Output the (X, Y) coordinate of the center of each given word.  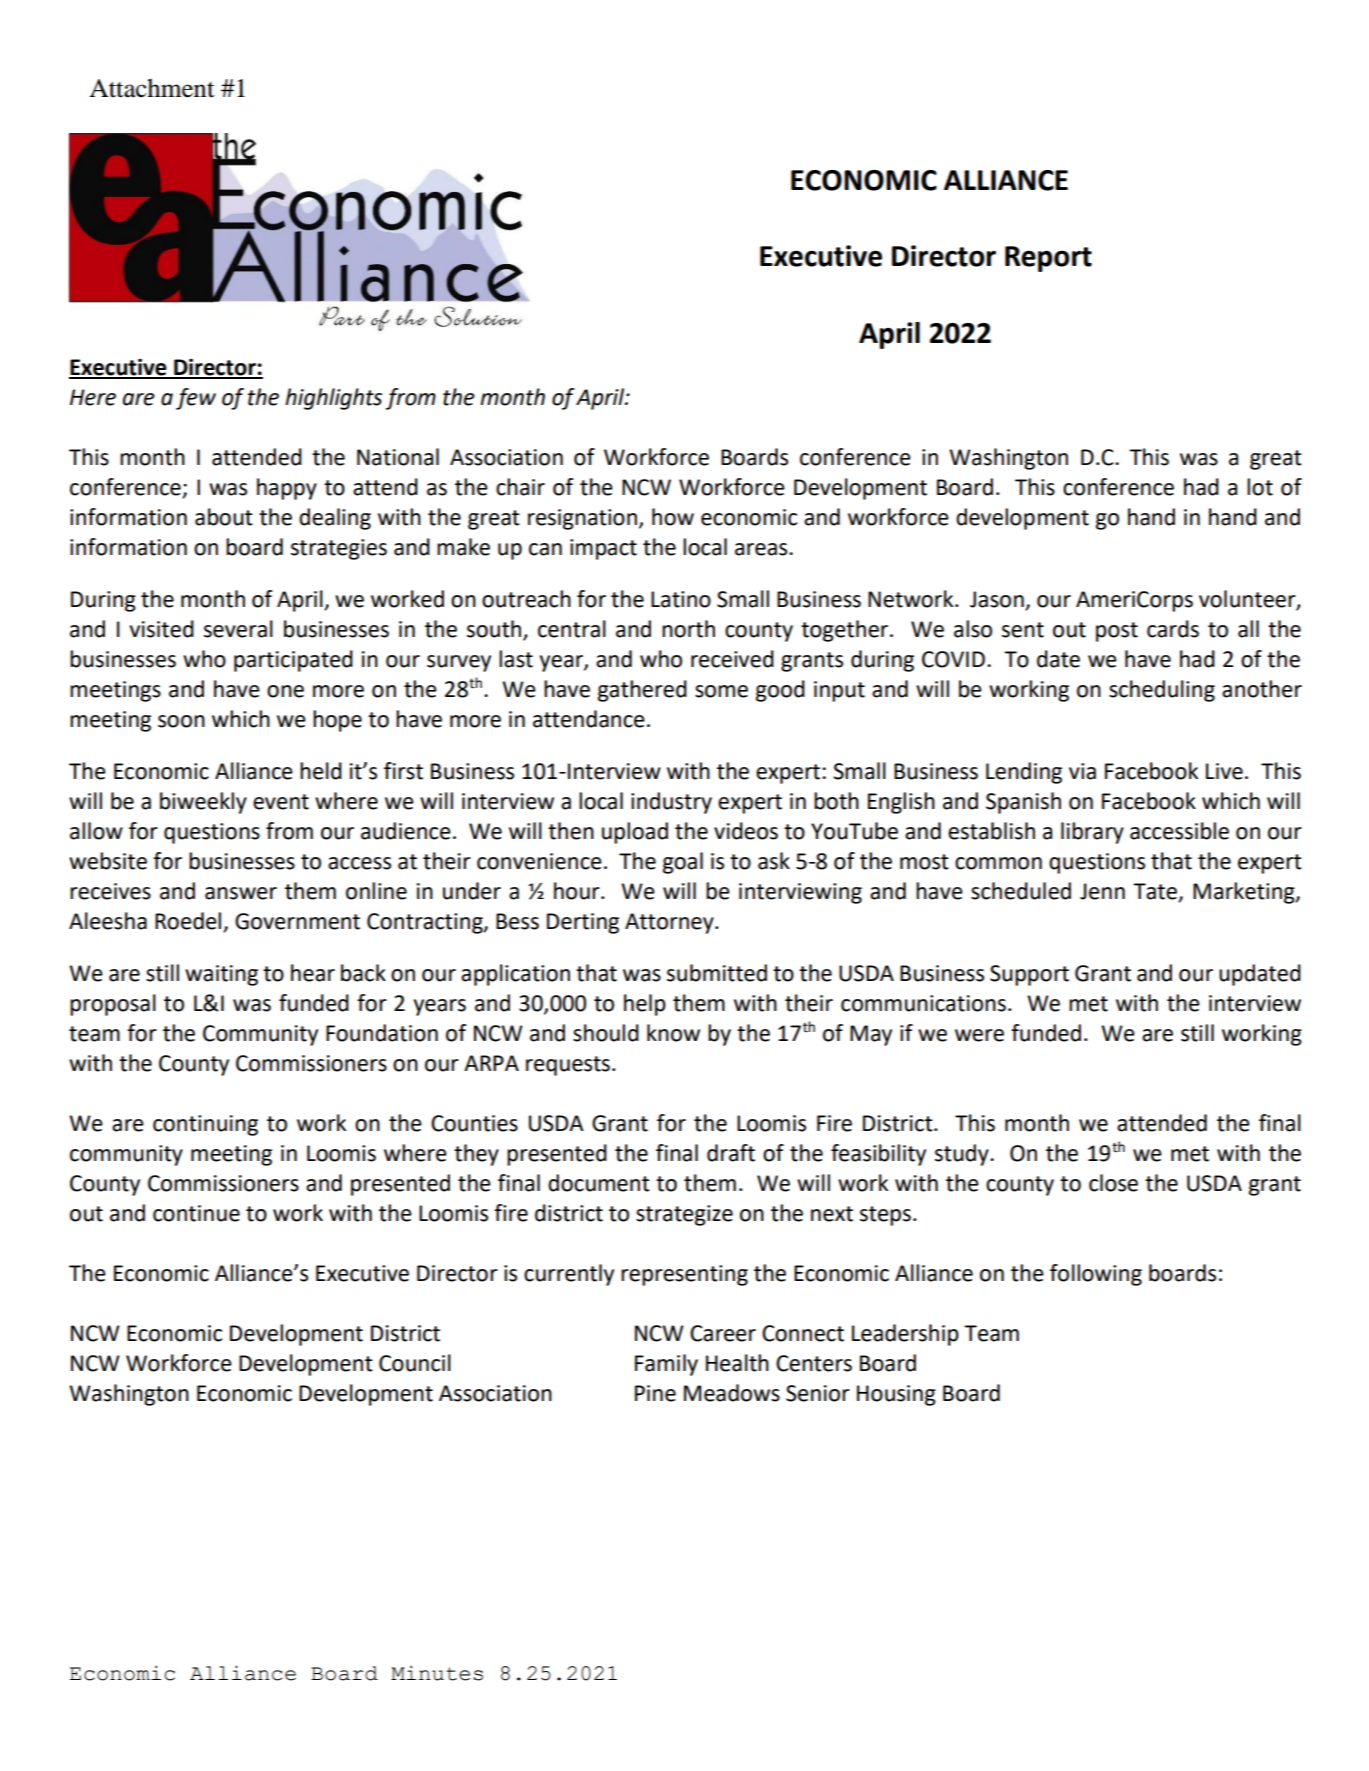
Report (1048, 259)
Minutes (437, 1673)
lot (1260, 487)
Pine (655, 1393)
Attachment (152, 88)
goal (683, 863)
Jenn (1102, 891)
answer (241, 893)
